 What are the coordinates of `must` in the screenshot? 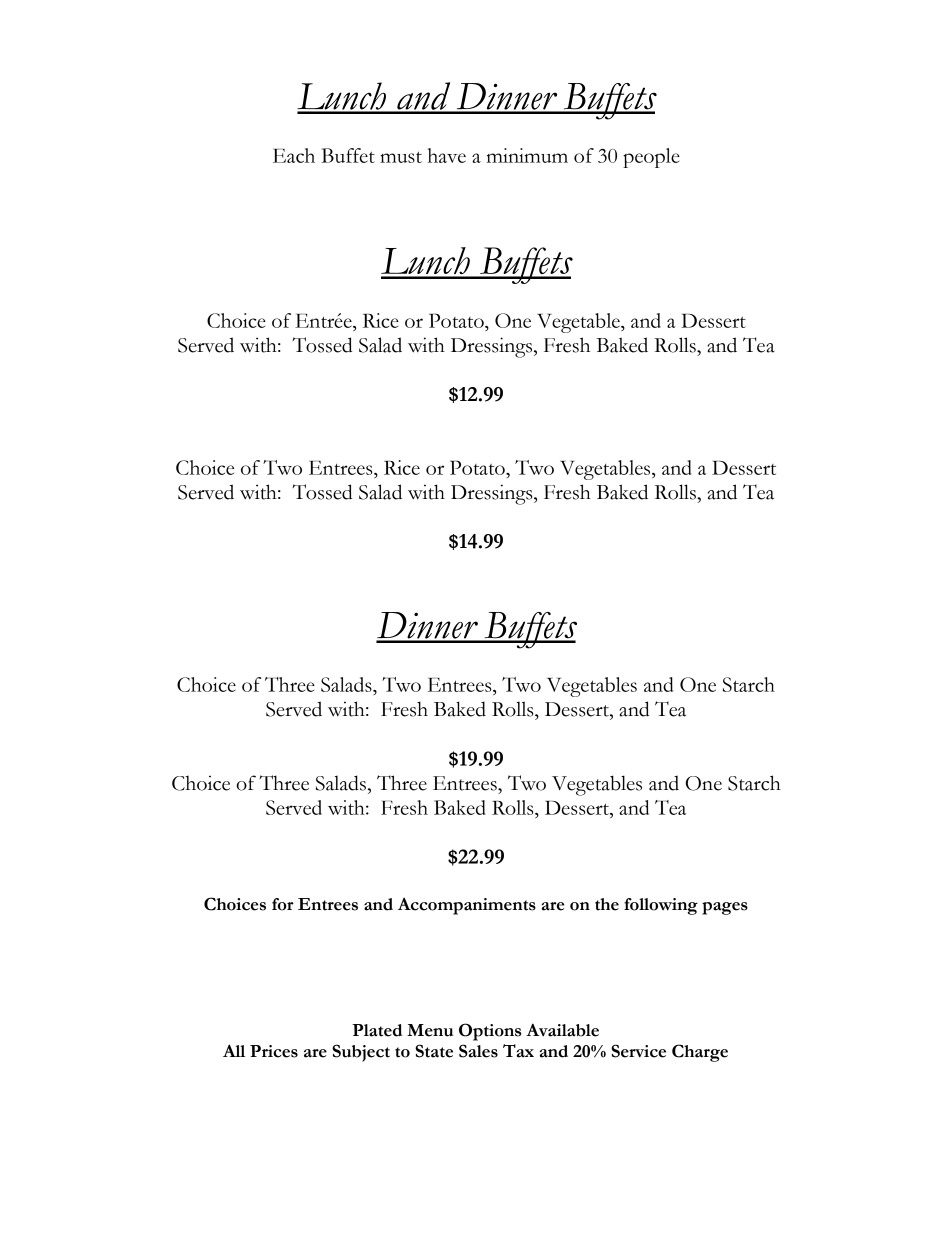 It's located at (401, 157).
